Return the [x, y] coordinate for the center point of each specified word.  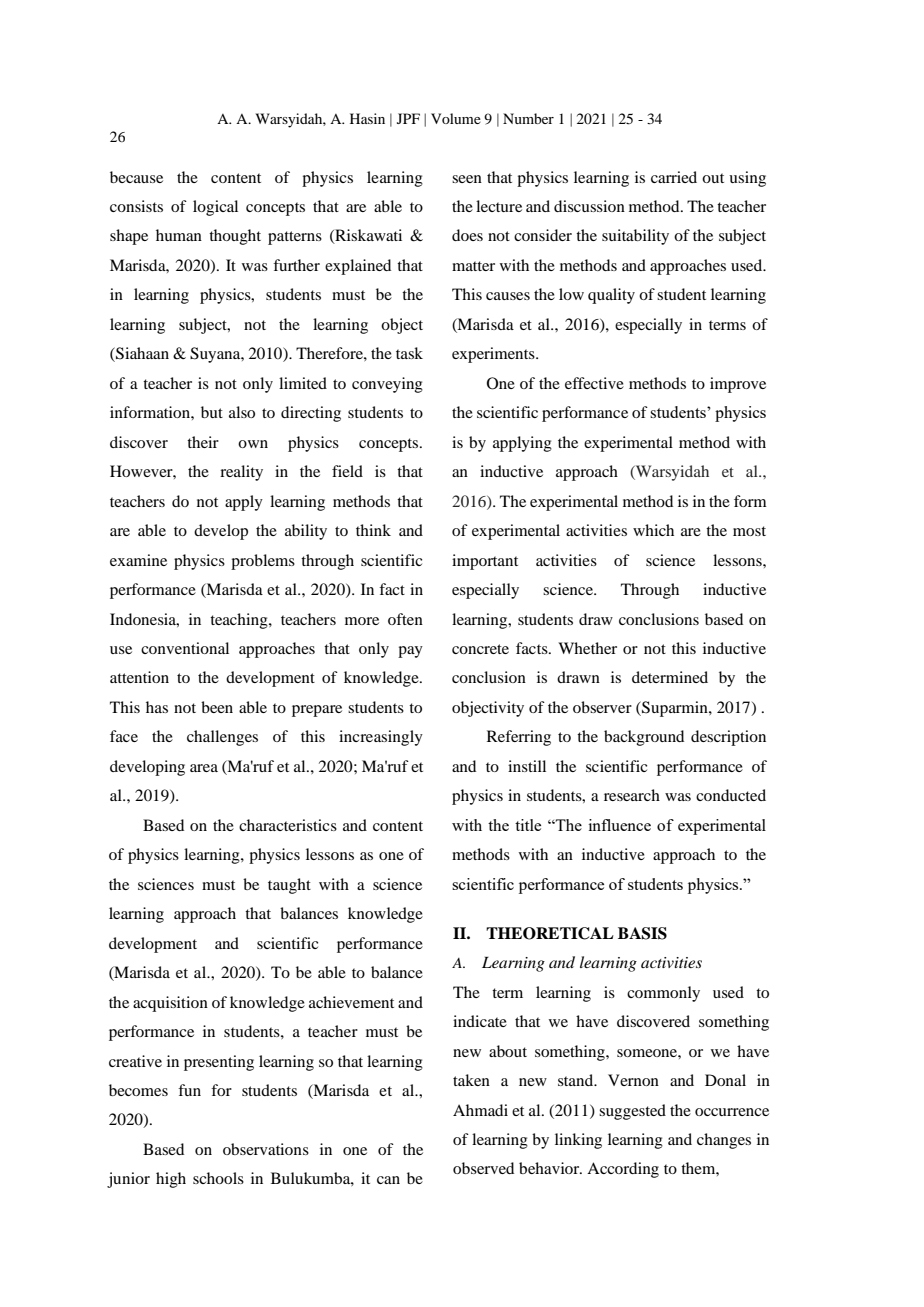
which [653, 530]
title [528, 825]
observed [483, 1168]
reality [241, 473]
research [632, 795]
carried [674, 177]
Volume [456, 118]
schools [218, 1178]
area [204, 768]
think [373, 530]
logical [215, 208]
